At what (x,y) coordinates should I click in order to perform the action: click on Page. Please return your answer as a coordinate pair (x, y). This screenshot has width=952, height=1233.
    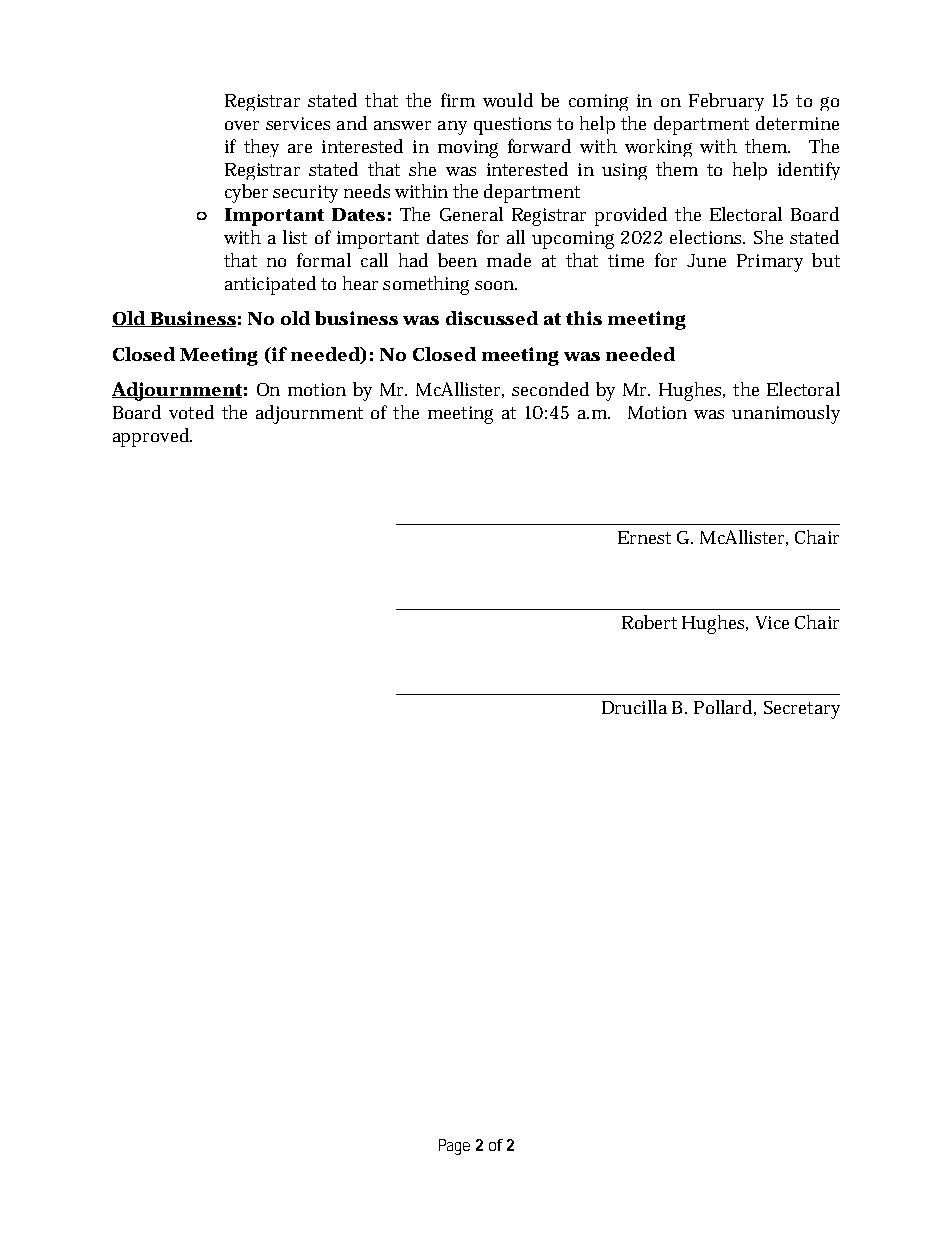
    Looking at the image, I should click on (454, 1147).
